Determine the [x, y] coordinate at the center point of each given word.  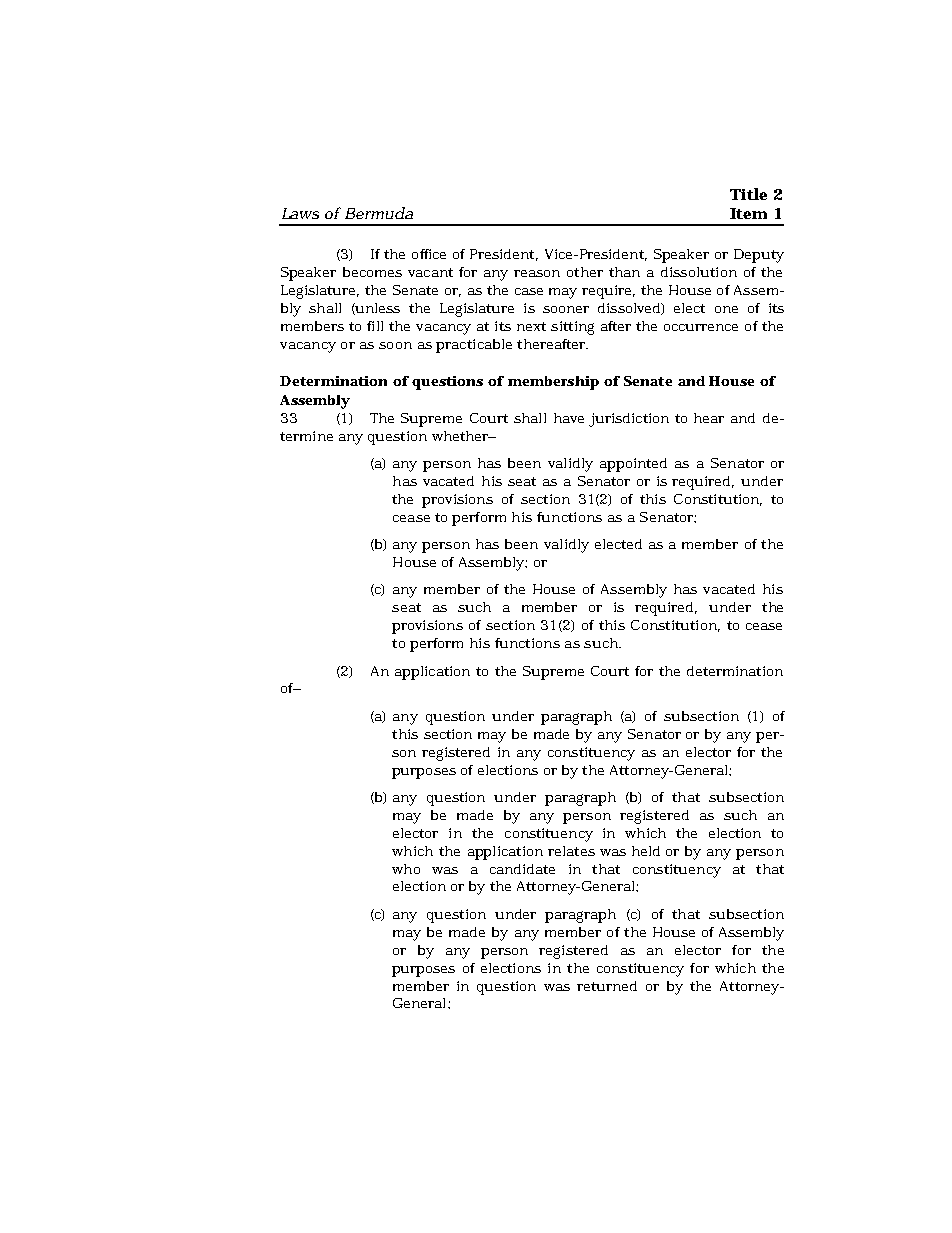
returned [607, 986]
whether [460, 436]
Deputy [759, 256]
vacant [430, 272]
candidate [522, 869]
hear [709, 418]
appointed [633, 465]
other [585, 272]
